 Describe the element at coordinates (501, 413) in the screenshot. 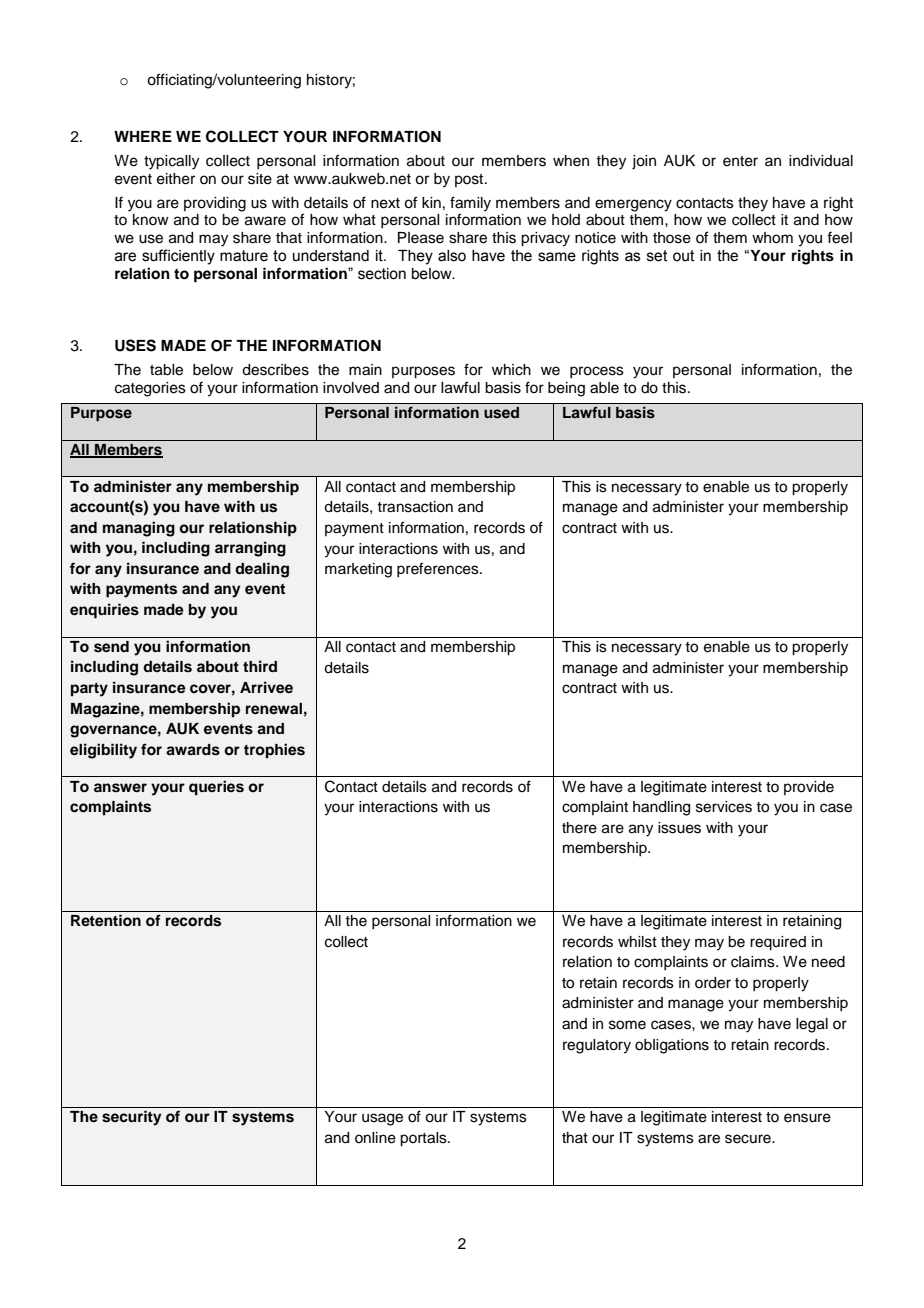

I see `used` at that location.
